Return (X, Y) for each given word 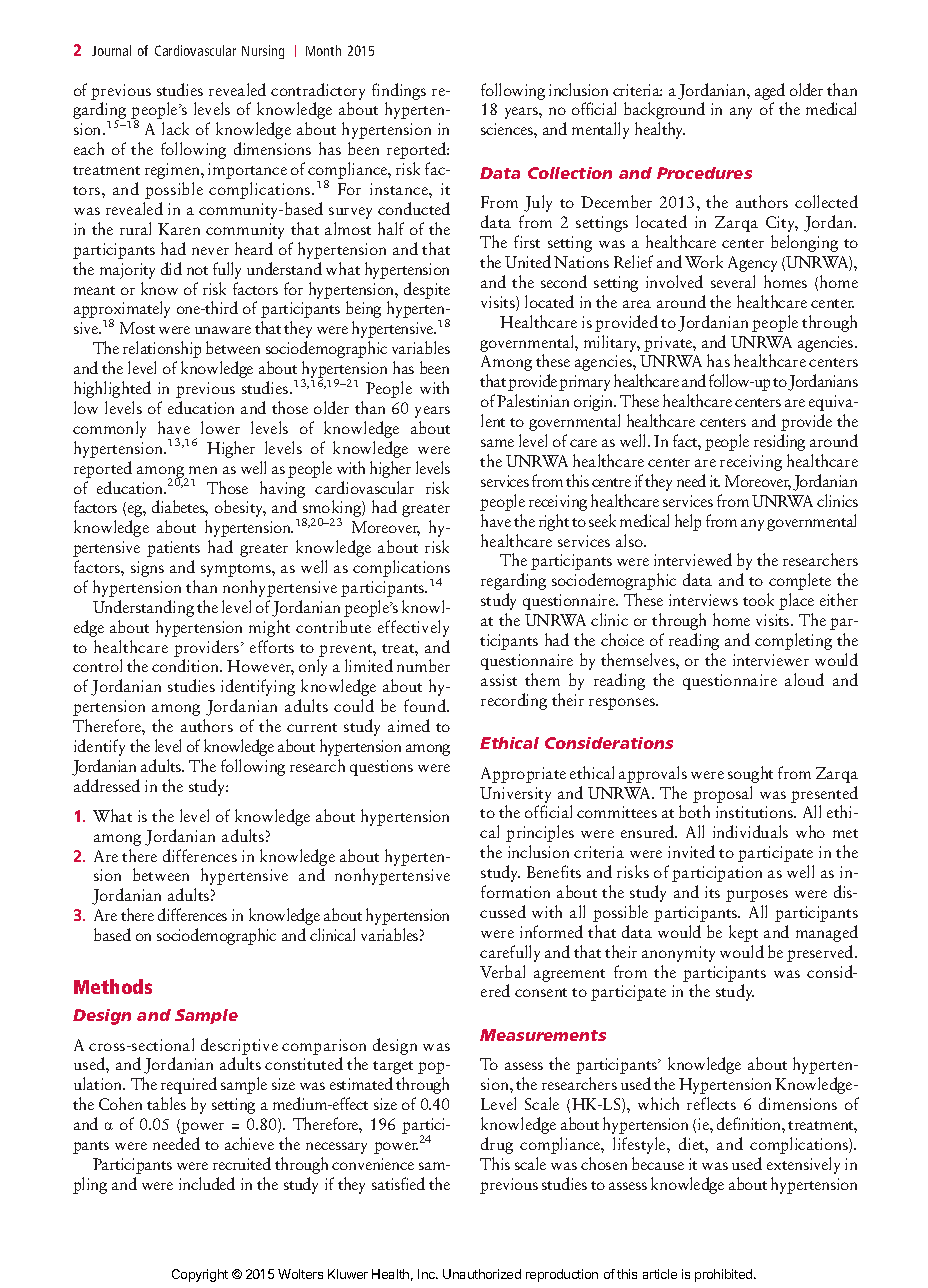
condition (186, 665)
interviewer (771, 660)
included (207, 1183)
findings (399, 91)
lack (175, 128)
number (423, 665)
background (664, 110)
